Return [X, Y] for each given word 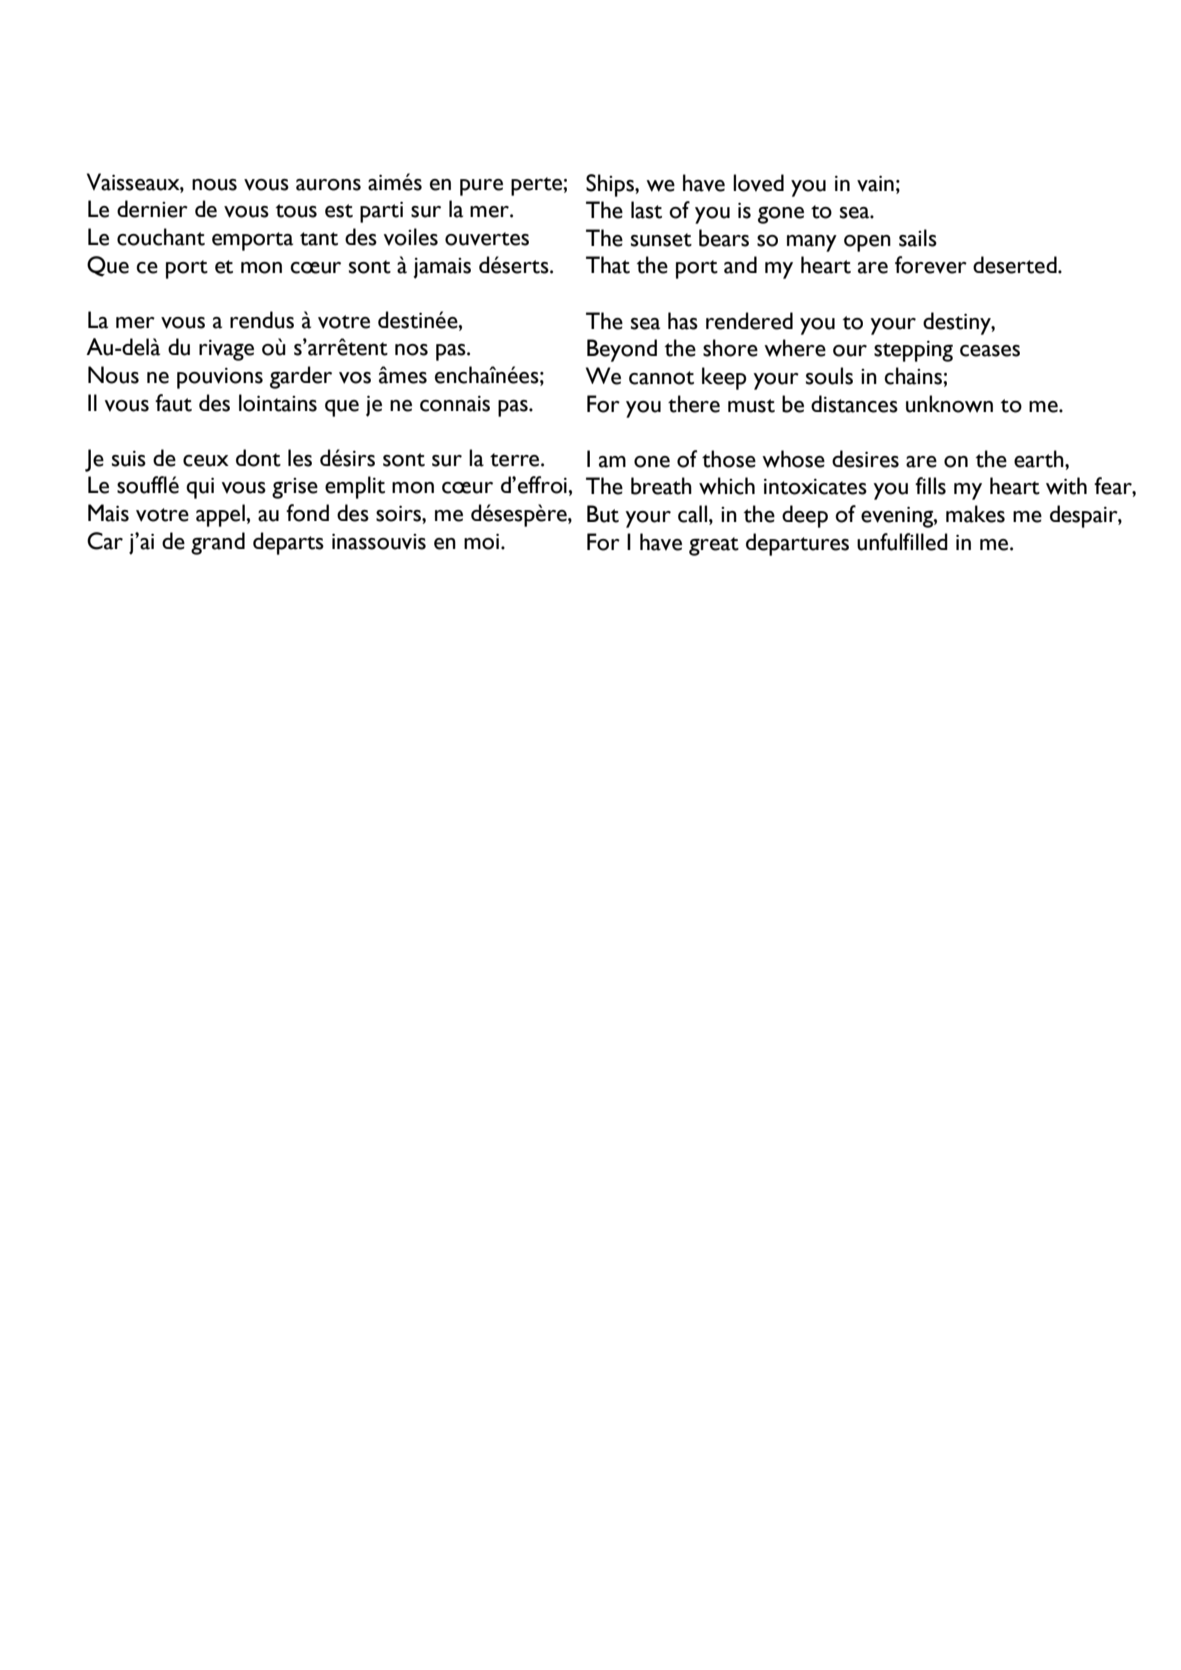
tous [296, 211]
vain [875, 184]
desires [865, 459]
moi [483, 542]
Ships [611, 185]
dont [258, 458]
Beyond [622, 350]
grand [218, 543]
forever [931, 265]
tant [319, 239]
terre [516, 460]
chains [914, 376]
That [608, 265]
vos [355, 378]
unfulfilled [902, 542]
